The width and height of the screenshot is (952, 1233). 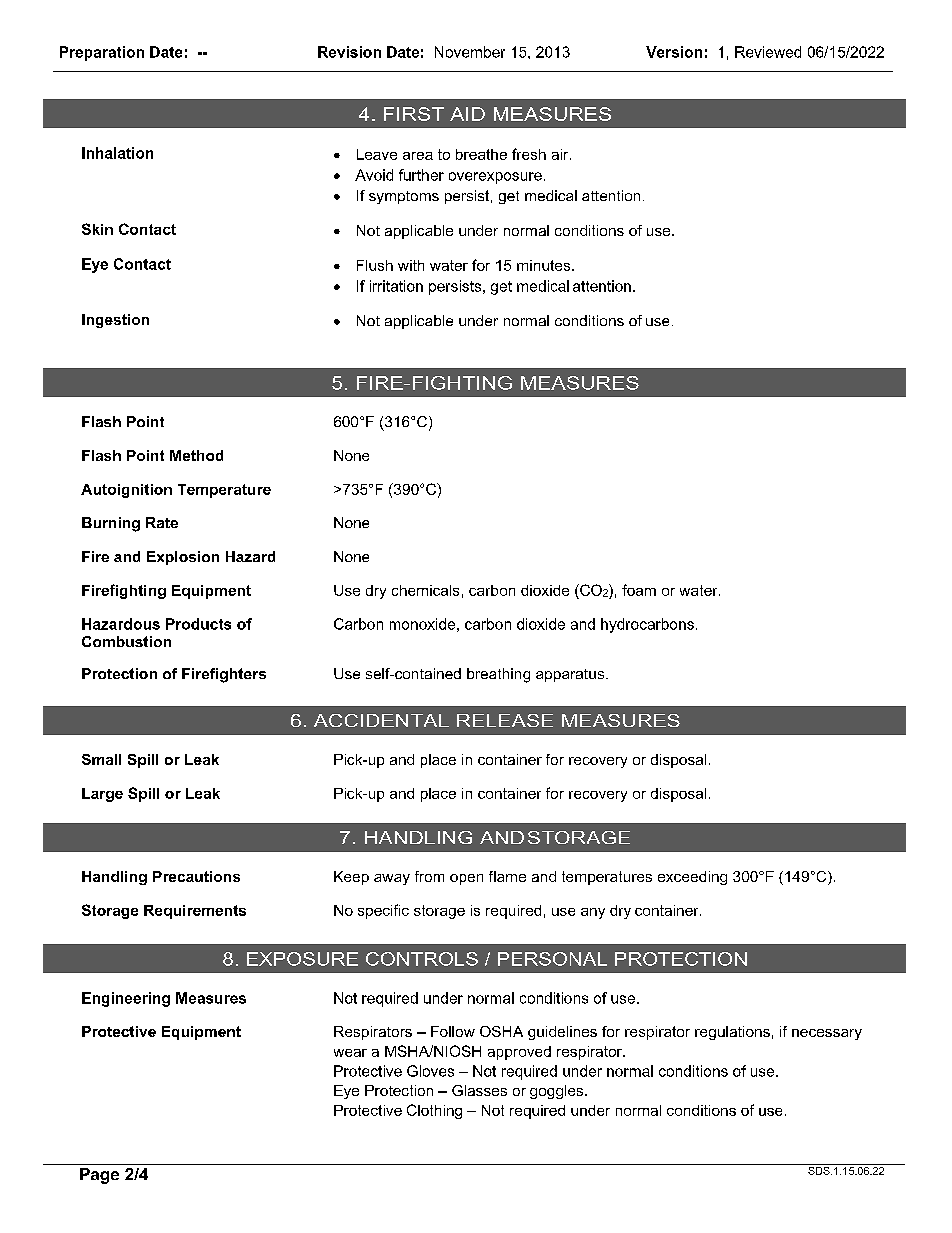 I want to click on chemicals, so click(x=425, y=590).
